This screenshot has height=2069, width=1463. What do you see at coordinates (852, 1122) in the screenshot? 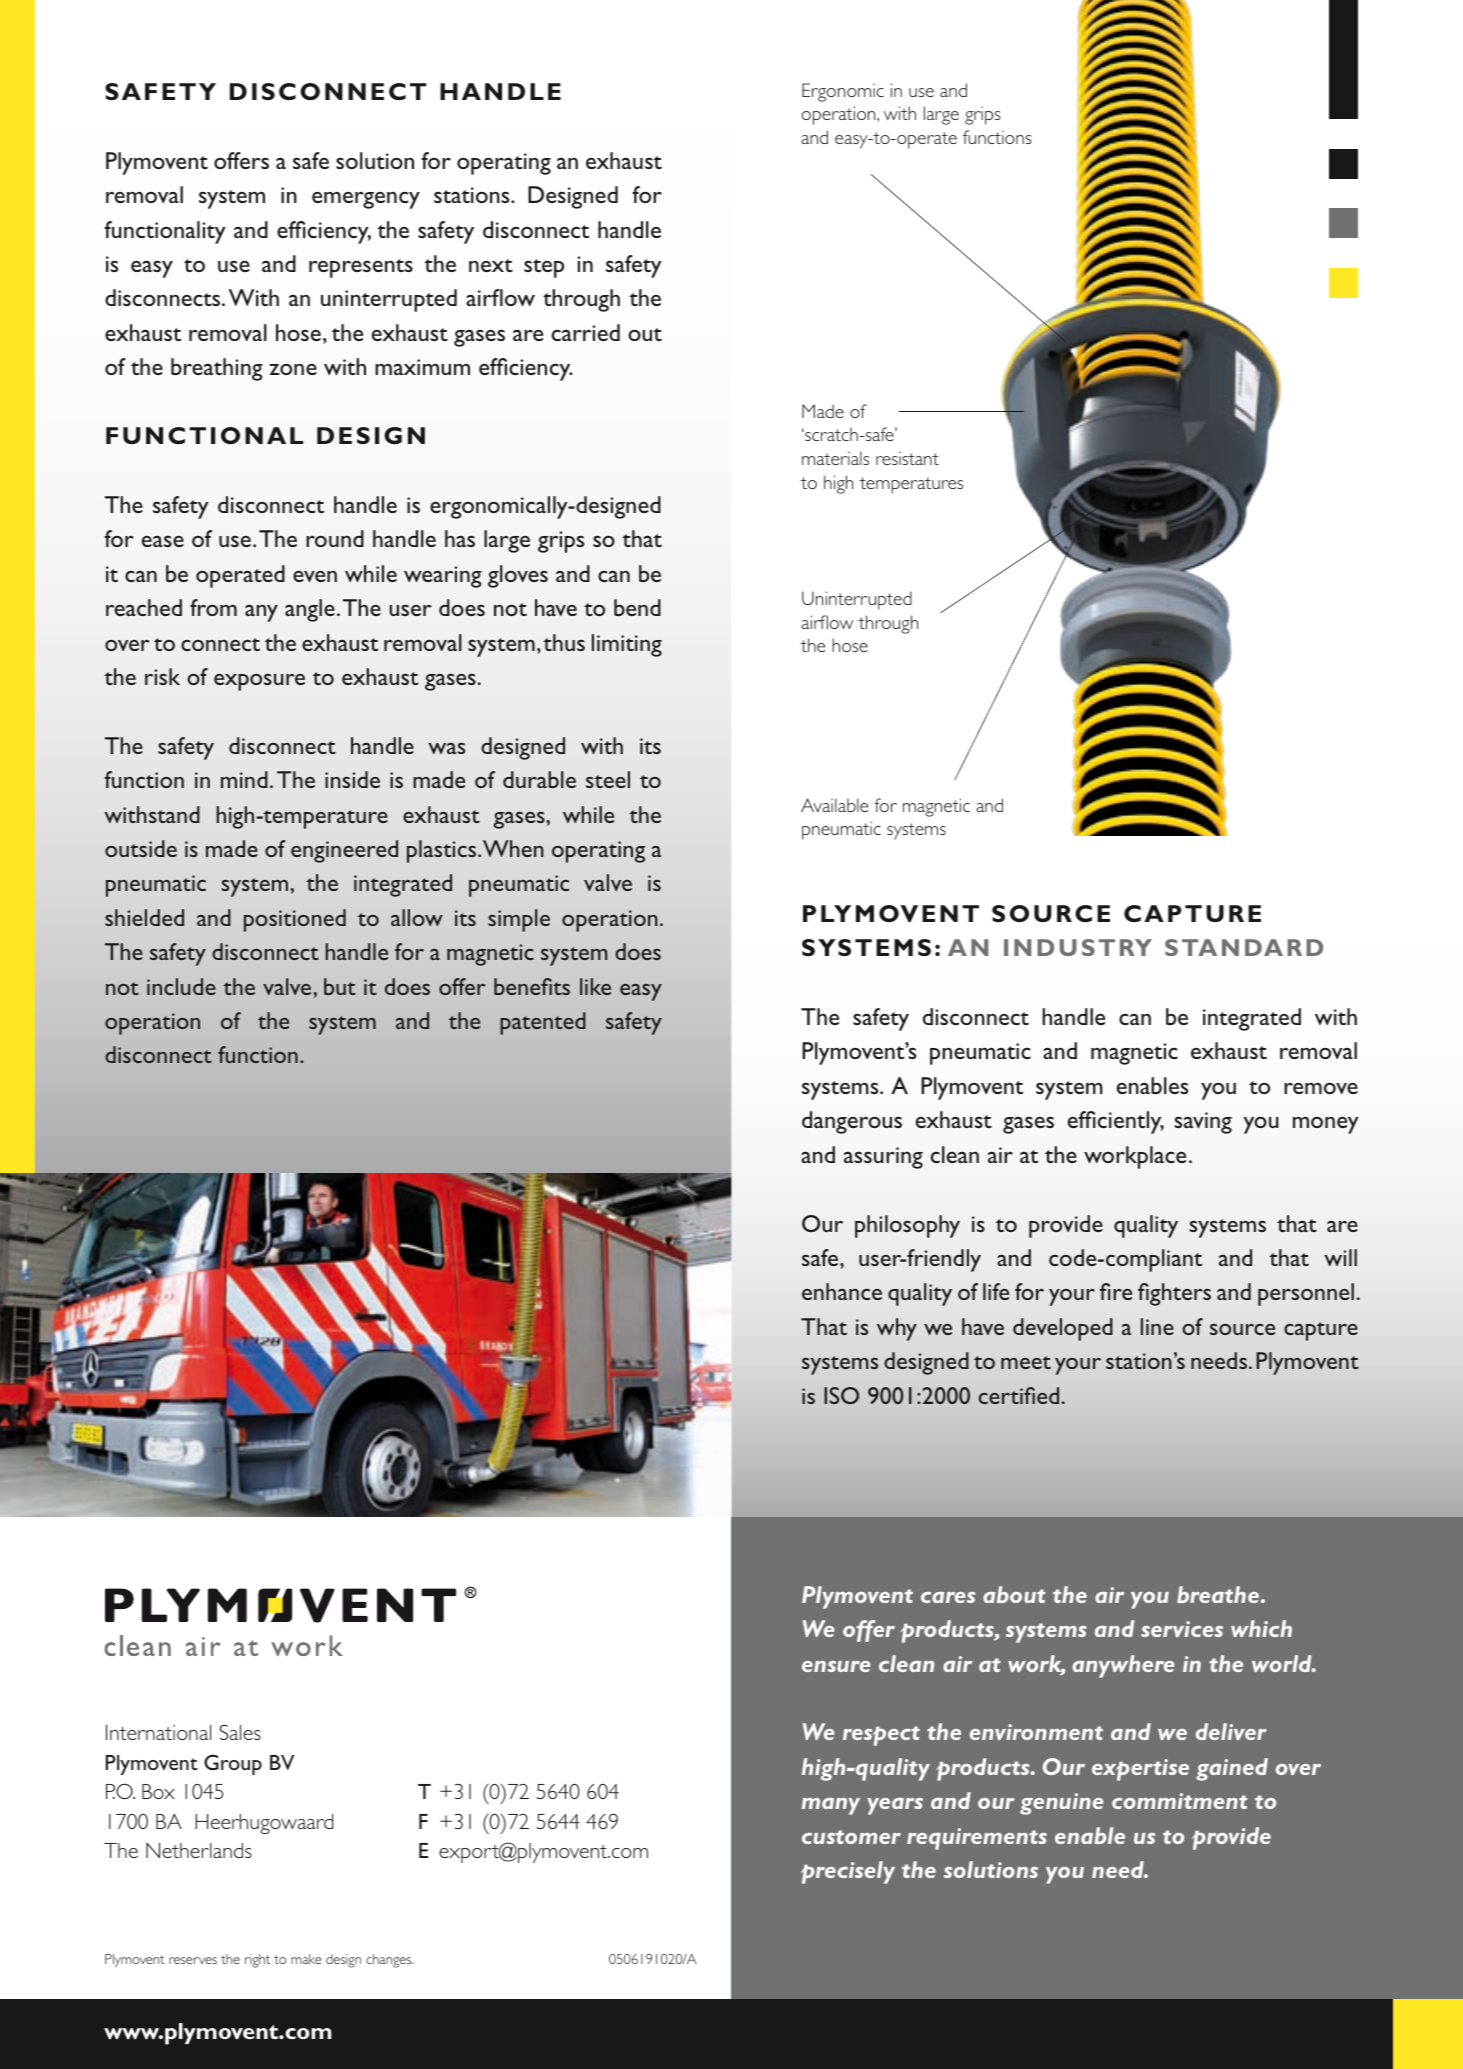
I see `dangerous` at bounding box center [852, 1122].
